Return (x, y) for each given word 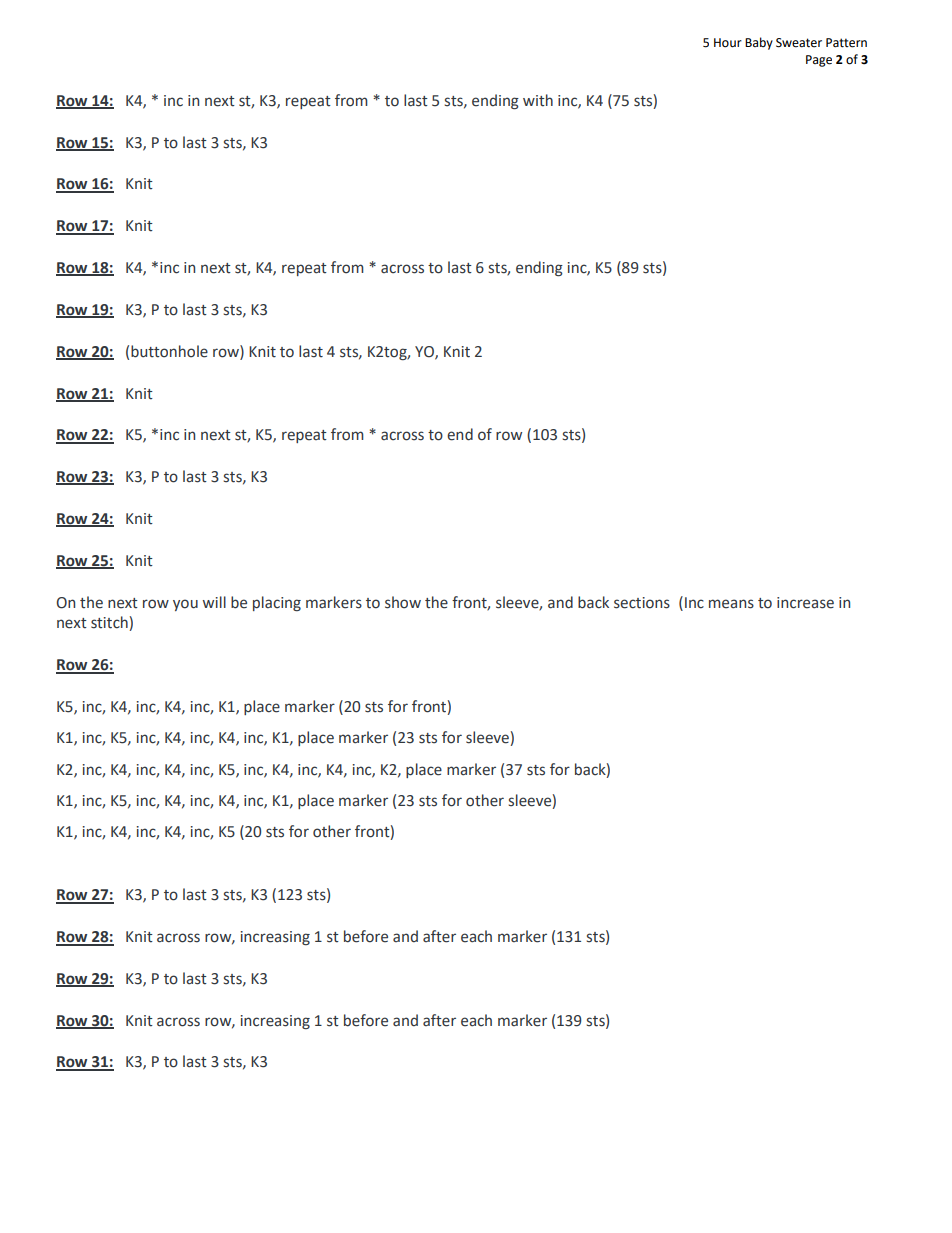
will (214, 602)
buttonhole (169, 351)
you (185, 605)
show (403, 602)
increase (805, 603)
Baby (759, 43)
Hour (728, 43)
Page (819, 61)
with (538, 100)
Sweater (799, 43)
